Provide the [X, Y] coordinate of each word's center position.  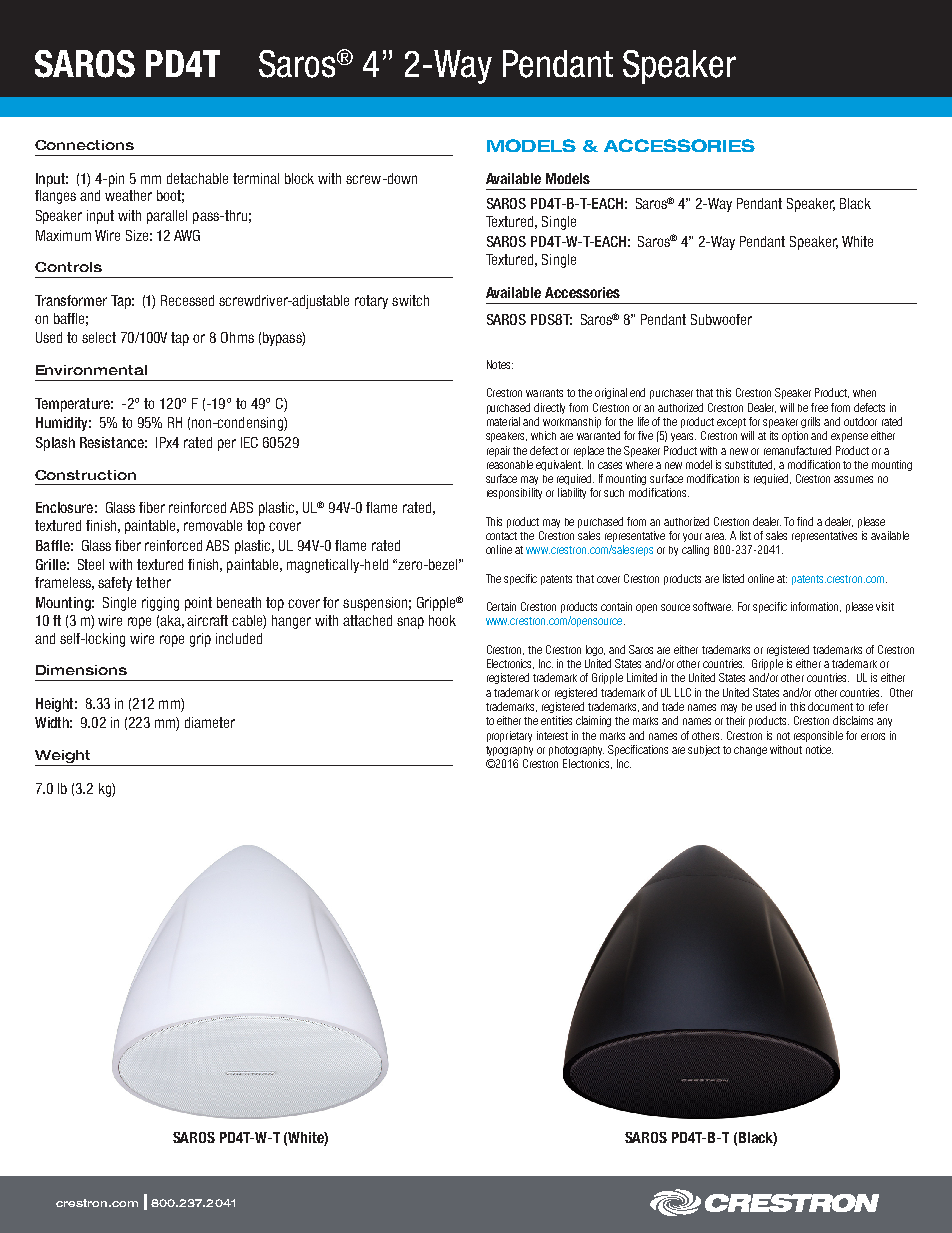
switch [410, 300]
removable [213, 525]
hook [442, 620]
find [805, 521]
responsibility [514, 493]
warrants [544, 393]
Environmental [91, 370]
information [816, 607]
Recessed [187, 300]
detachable [197, 178]
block [299, 178]
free [819, 407]
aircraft [207, 620]
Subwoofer [721, 319]
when [864, 393]
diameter [210, 722]
